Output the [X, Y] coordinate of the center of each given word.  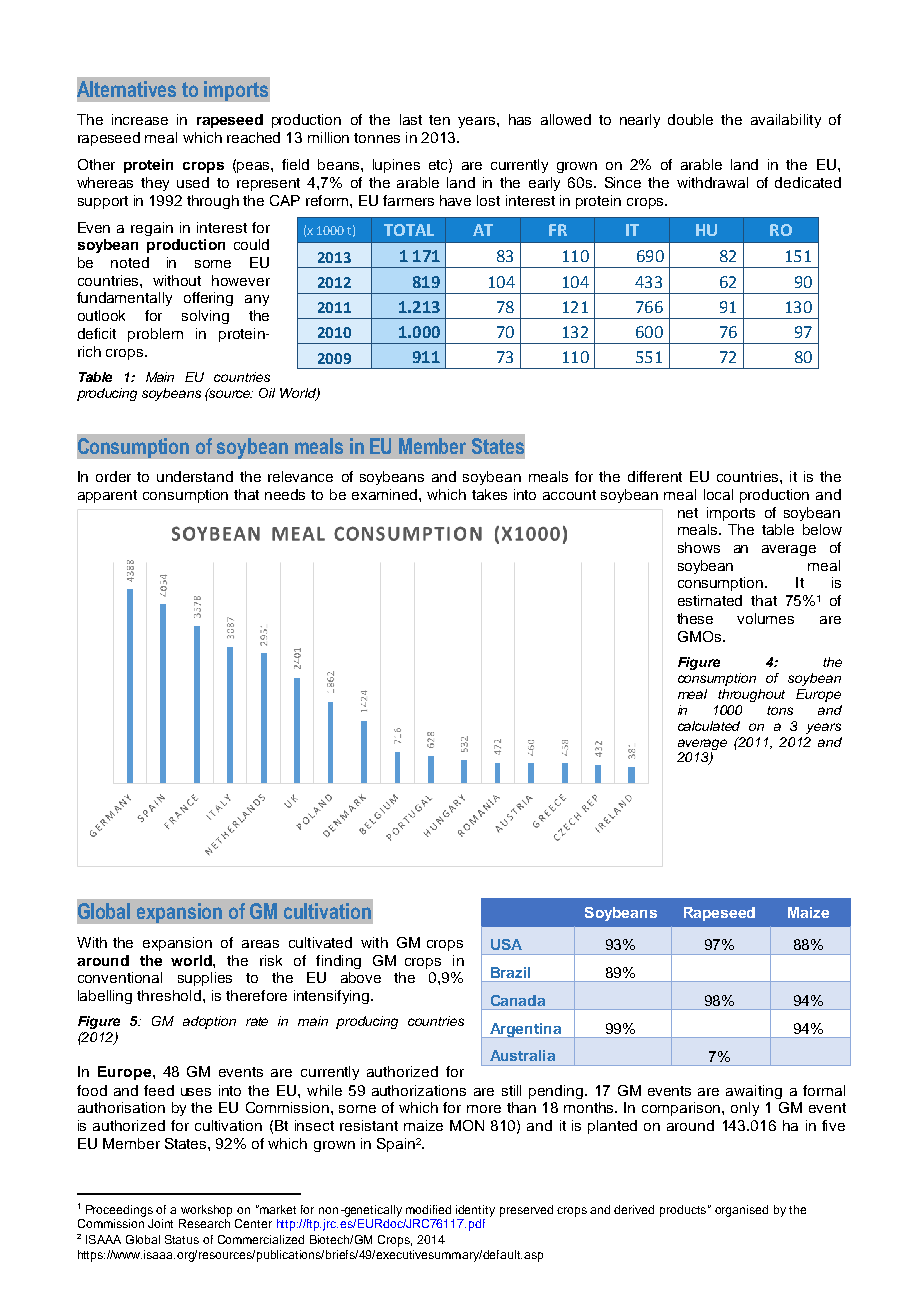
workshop [206, 1211]
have [455, 200]
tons [780, 710]
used [193, 182]
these [695, 618]
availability [786, 121]
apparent [107, 496]
